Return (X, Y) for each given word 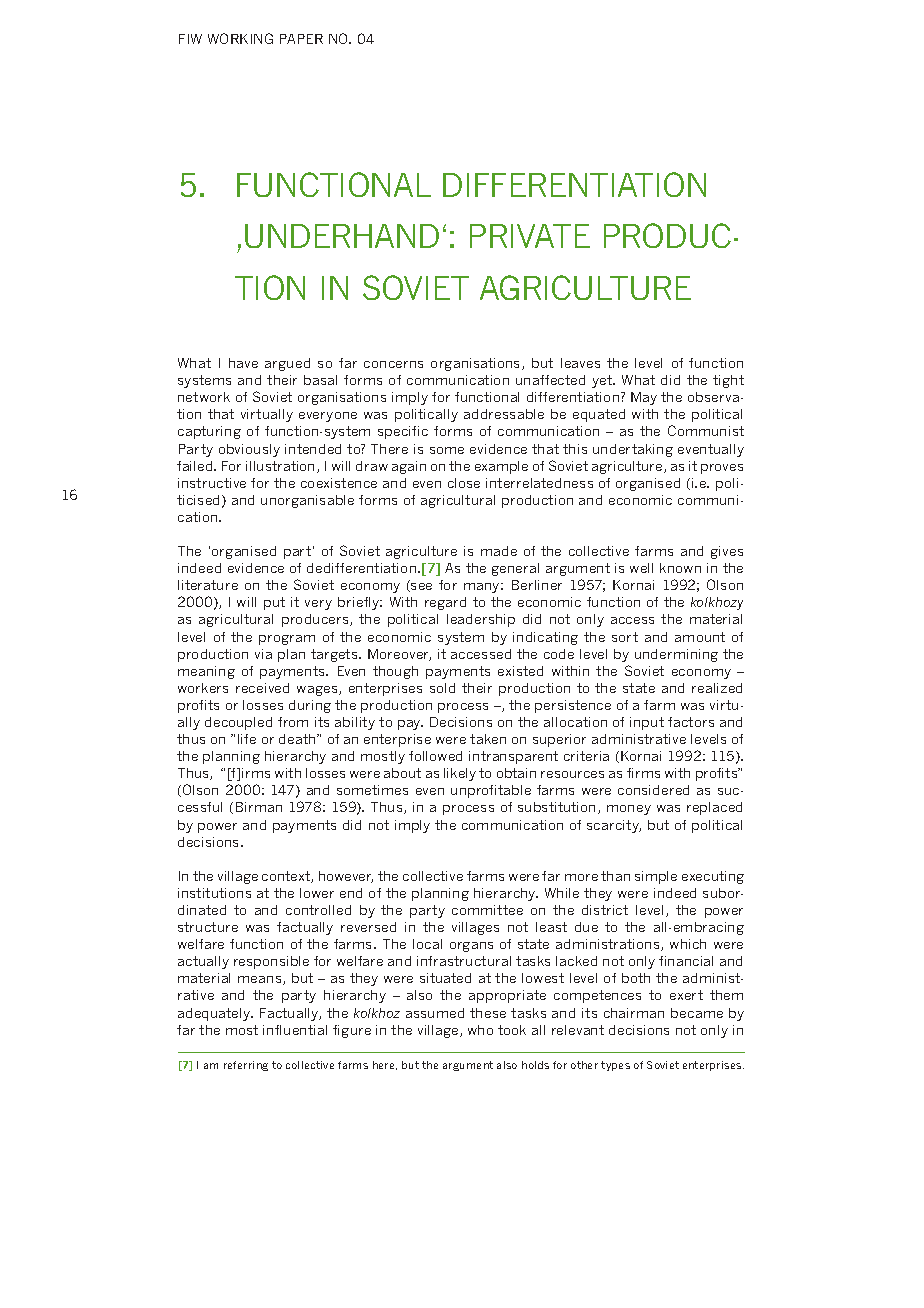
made (499, 551)
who (480, 1030)
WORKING (240, 38)
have (243, 363)
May (644, 398)
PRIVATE (530, 236)
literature (208, 585)
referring (246, 1066)
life (247, 739)
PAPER (301, 39)
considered (653, 790)
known (680, 568)
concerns (393, 364)
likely (460, 774)
